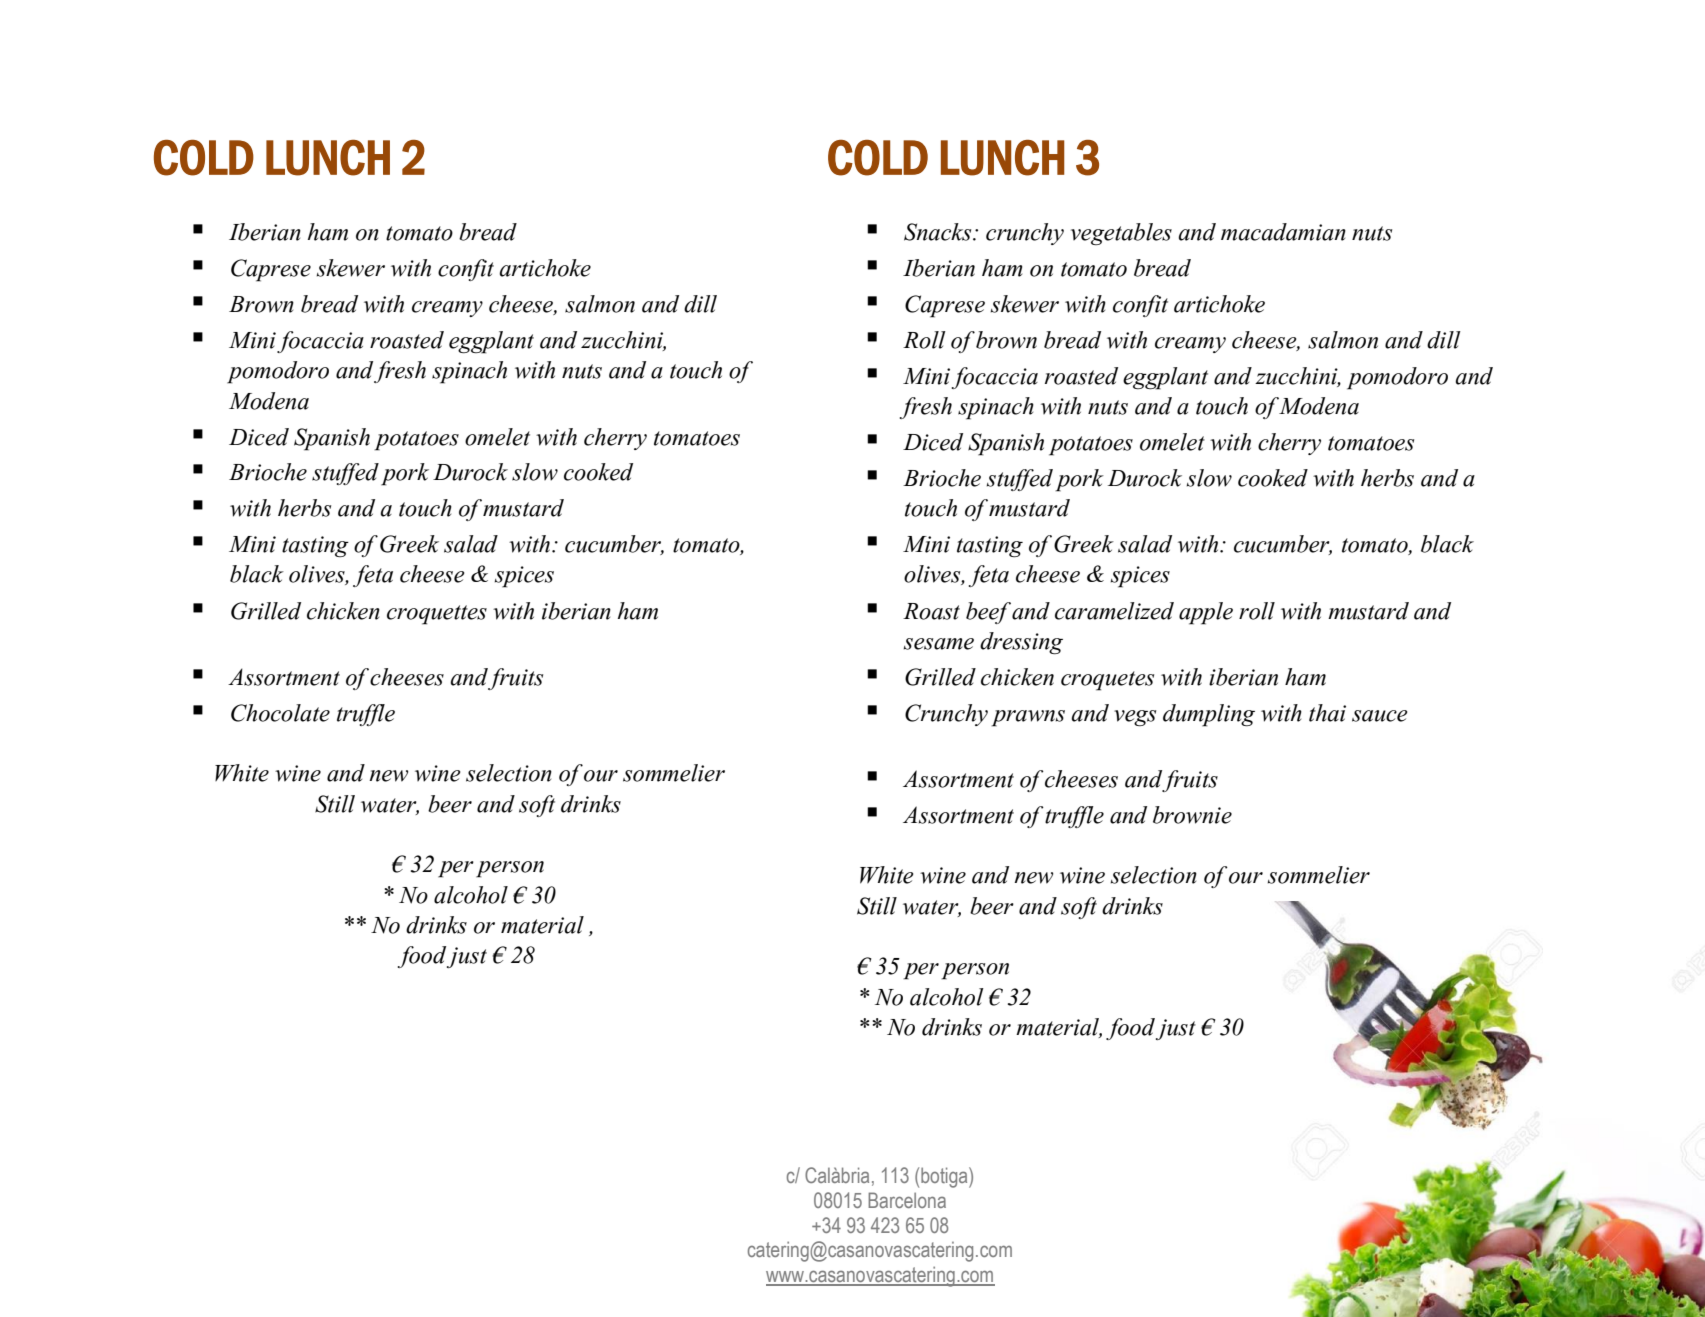 The image size is (1705, 1317). What do you see at coordinates (280, 713) in the document?
I see `Chocolate` at bounding box center [280, 713].
